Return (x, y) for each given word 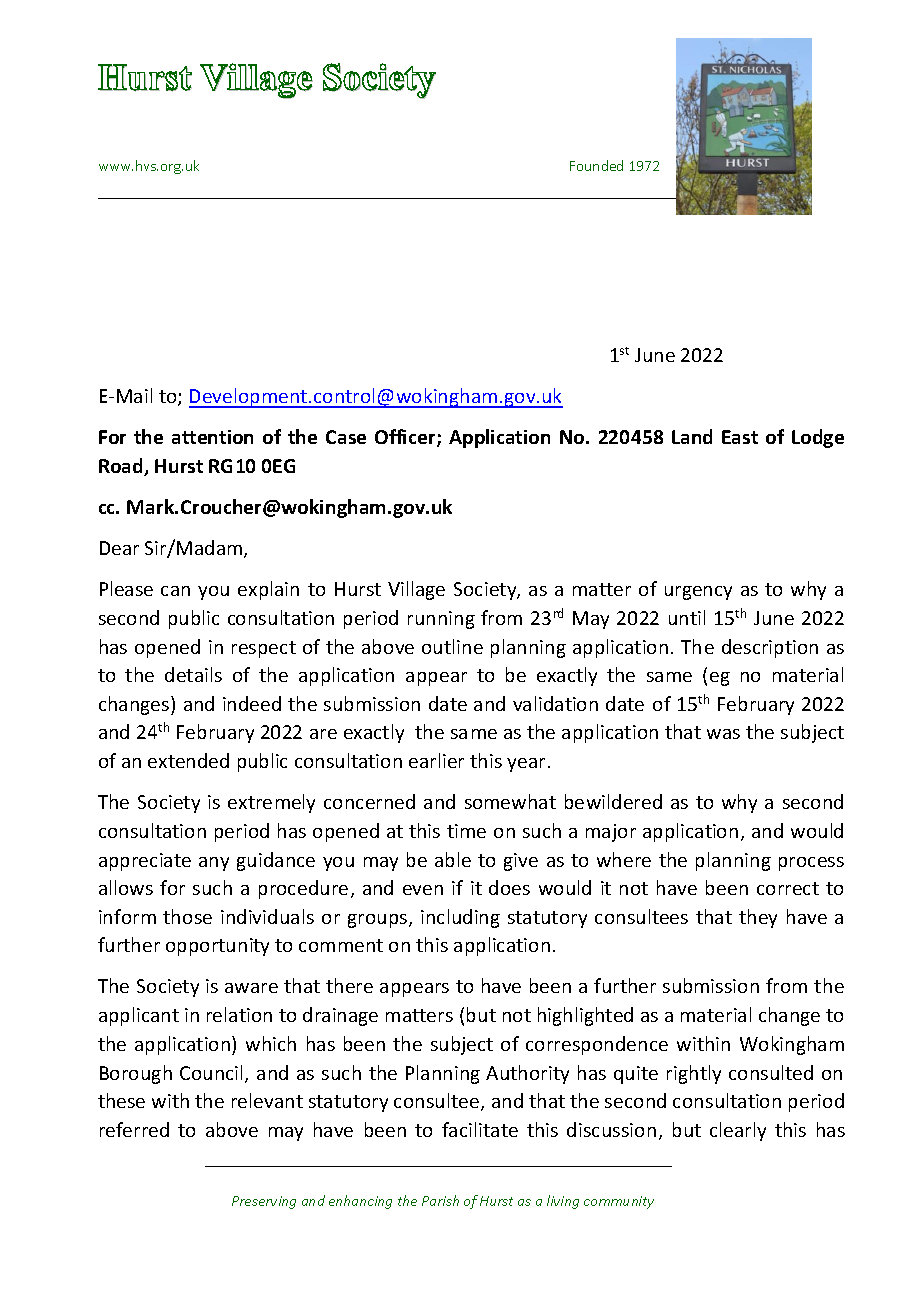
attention (212, 437)
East (740, 437)
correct (788, 888)
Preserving (264, 1202)
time (466, 831)
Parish (440, 1200)
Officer (406, 438)
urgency (698, 593)
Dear (119, 548)
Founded (596, 165)
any (214, 864)
